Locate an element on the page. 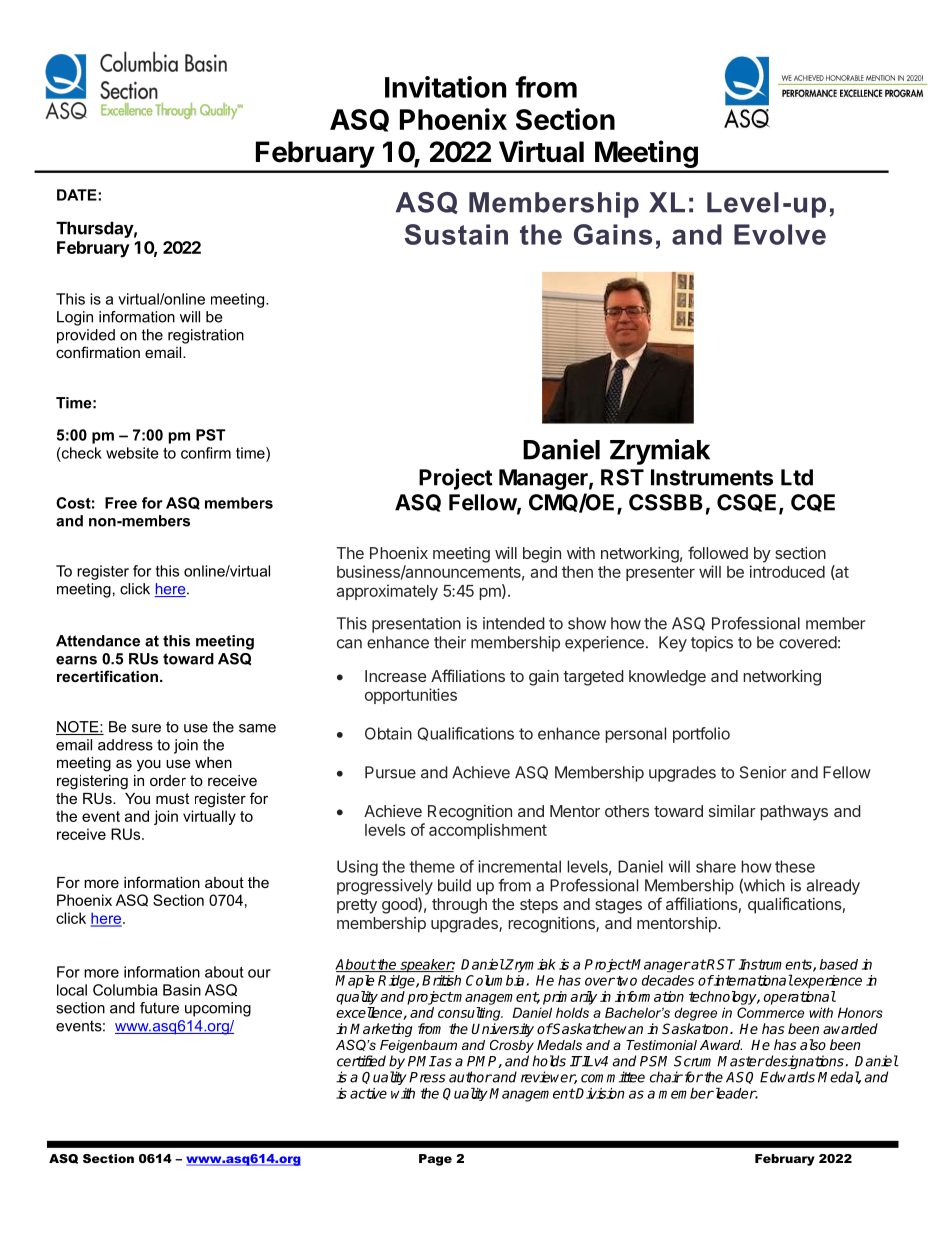 Image resolution: width=952 pixels, height=1233 pixels. Invitation is located at coordinates (445, 87).
